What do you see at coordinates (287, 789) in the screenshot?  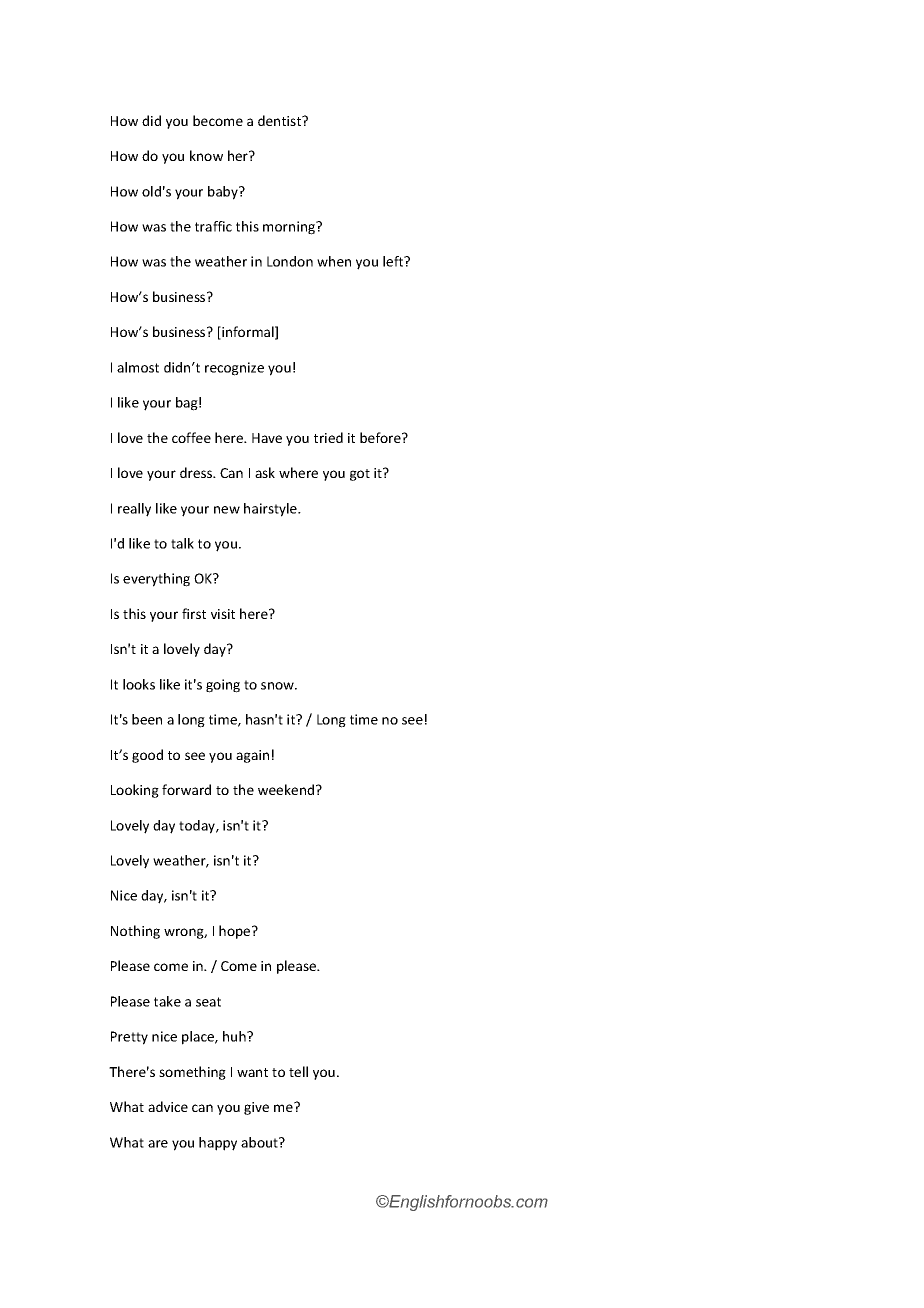 I see `weekend` at bounding box center [287, 789].
